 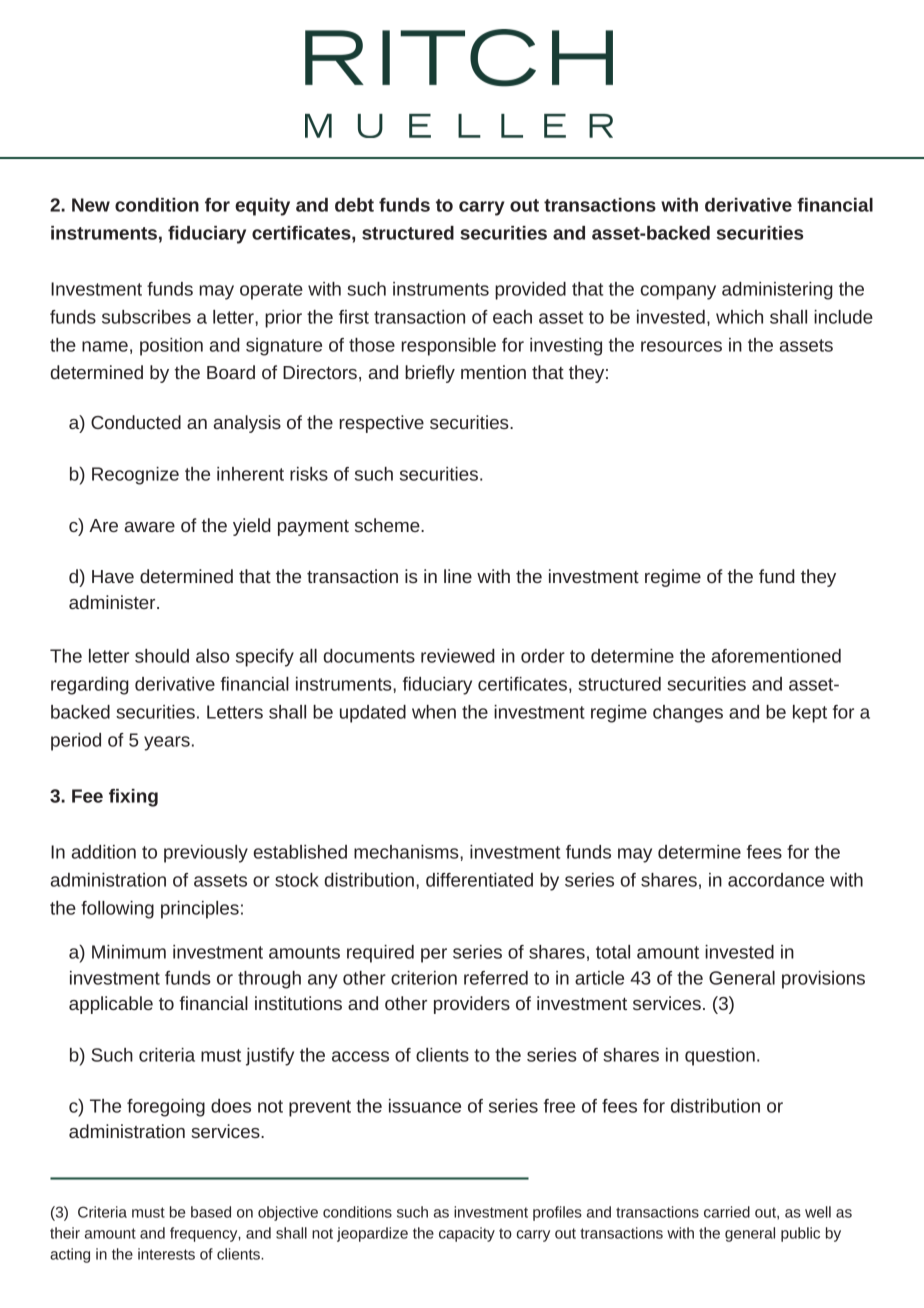 What do you see at coordinates (91, 205) in the page?
I see `New` at bounding box center [91, 205].
